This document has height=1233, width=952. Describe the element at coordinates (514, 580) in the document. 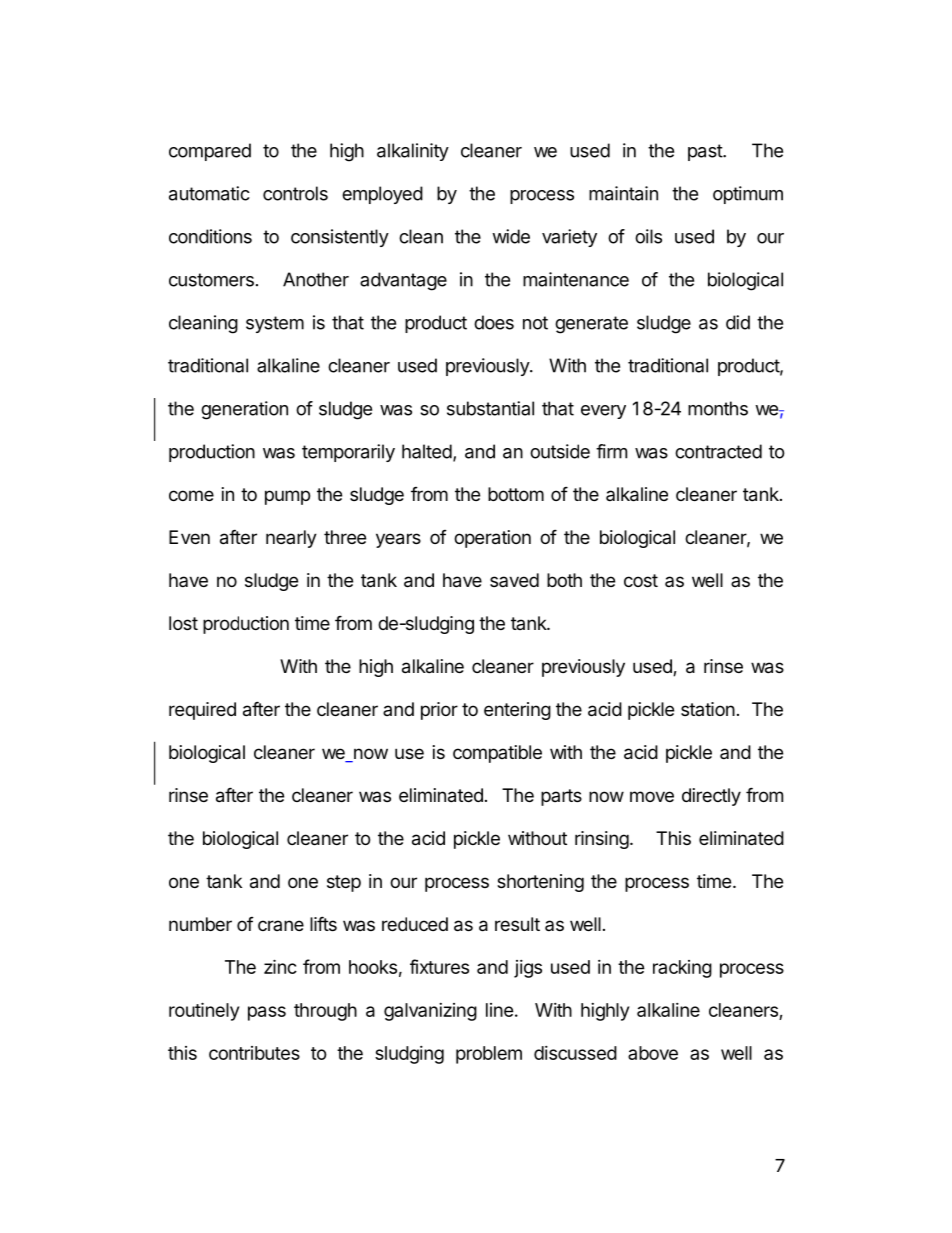

I see `saved` at that location.
